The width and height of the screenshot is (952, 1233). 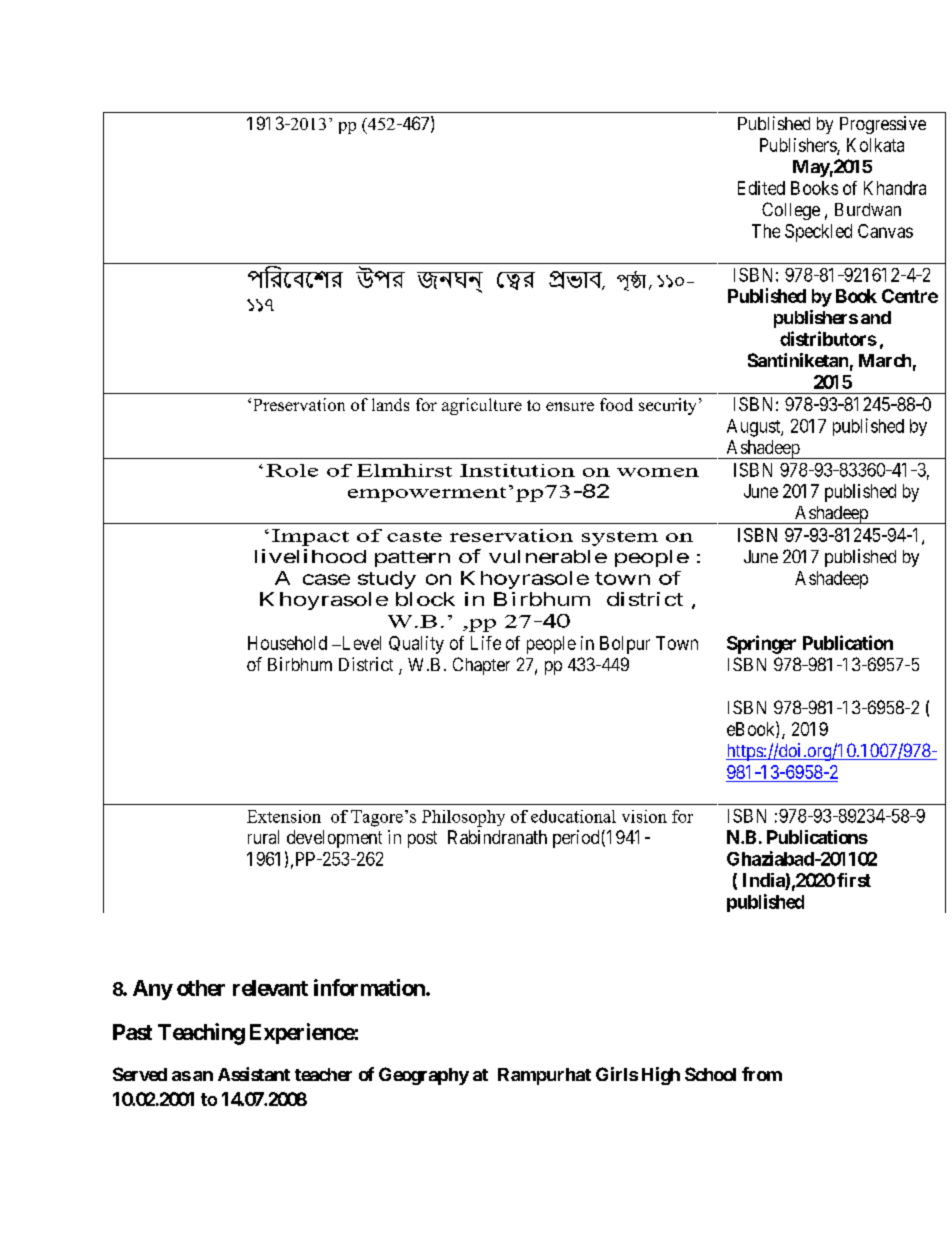 What do you see at coordinates (517, 470) in the screenshot?
I see `Institution` at bounding box center [517, 470].
